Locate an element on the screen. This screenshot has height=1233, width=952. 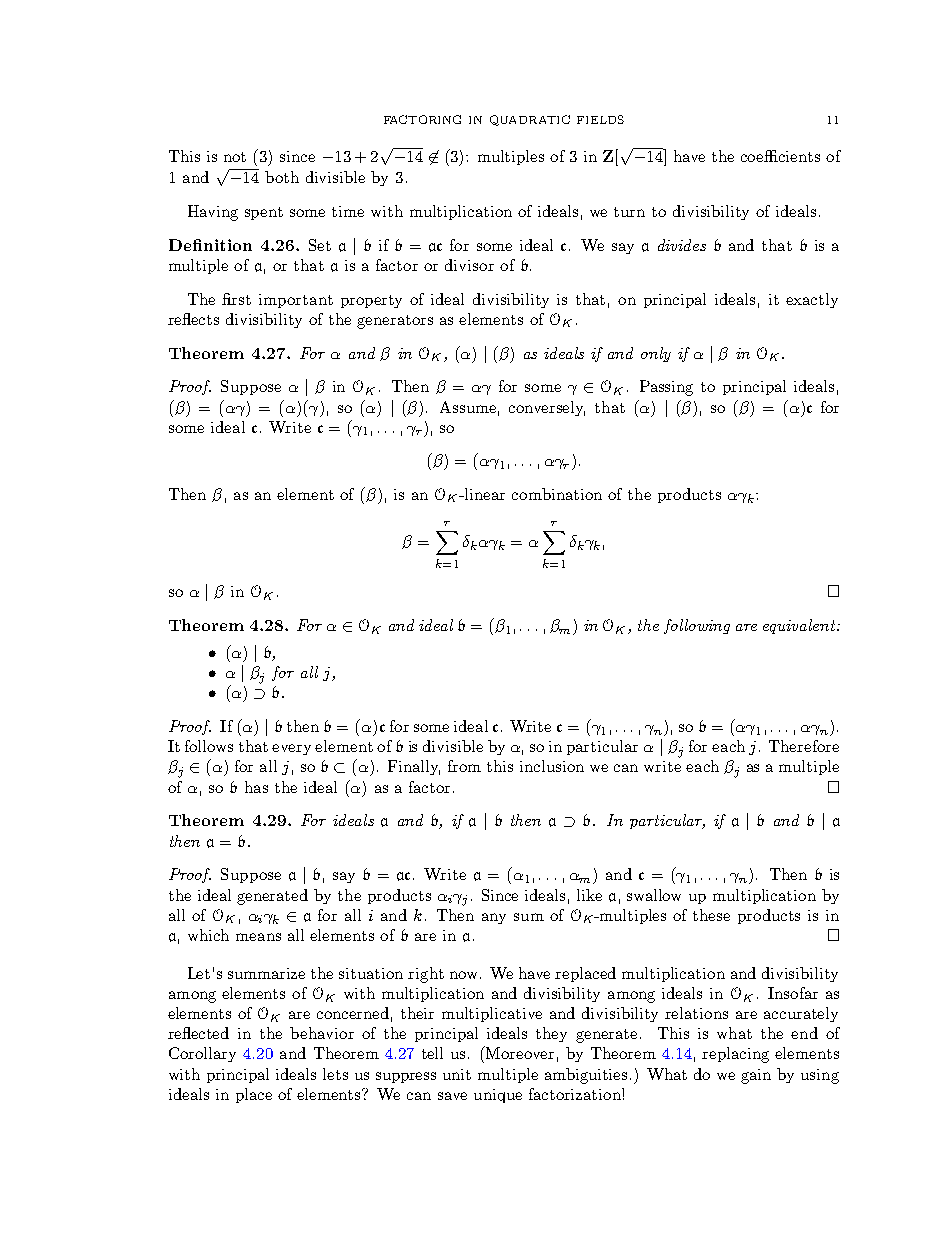
following is located at coordinates (697, 626).
